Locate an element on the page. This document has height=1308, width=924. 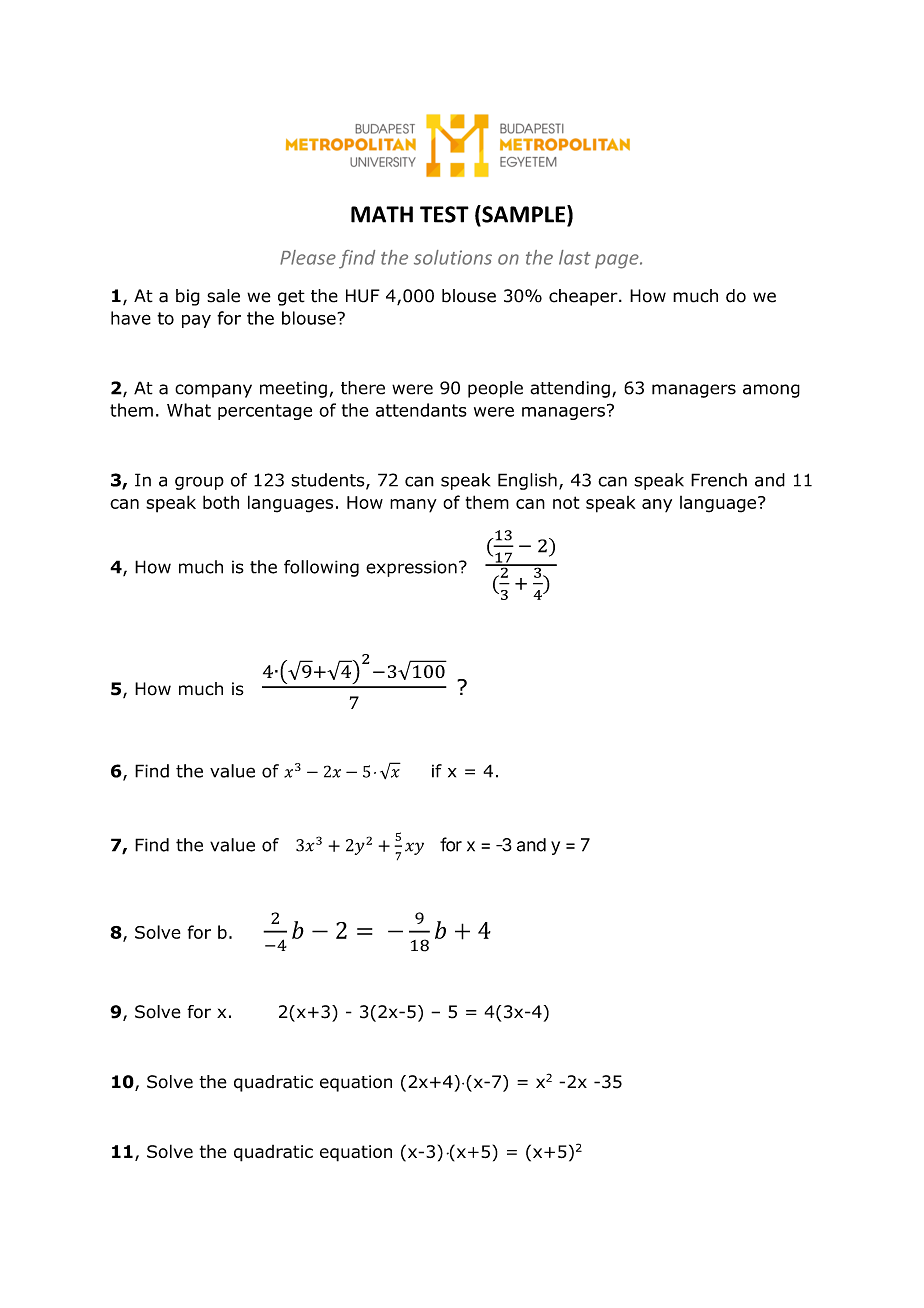
expression is located at coordinates (411, 568).
